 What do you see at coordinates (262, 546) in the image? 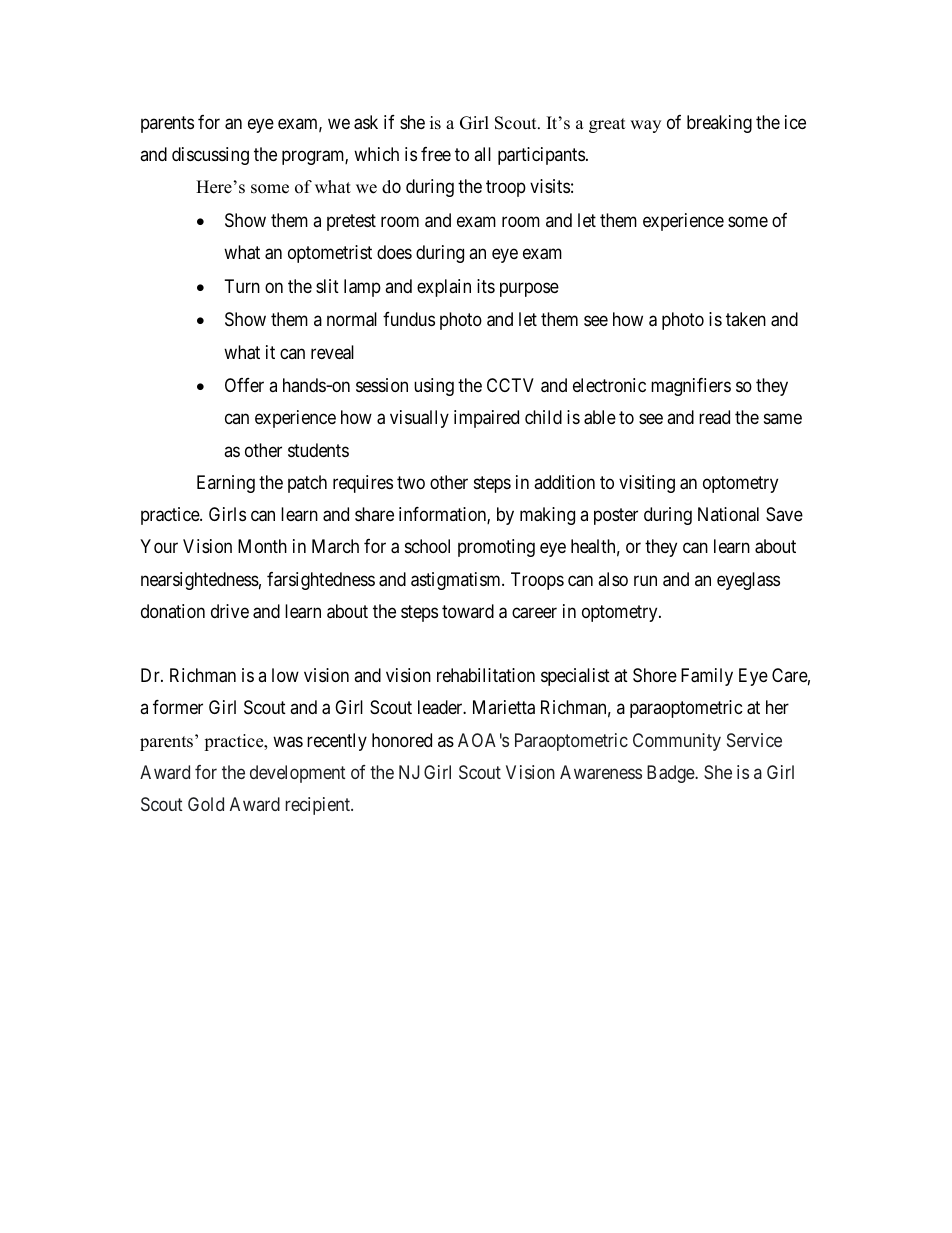
I see `Month` at bounding box center [262, 546].
